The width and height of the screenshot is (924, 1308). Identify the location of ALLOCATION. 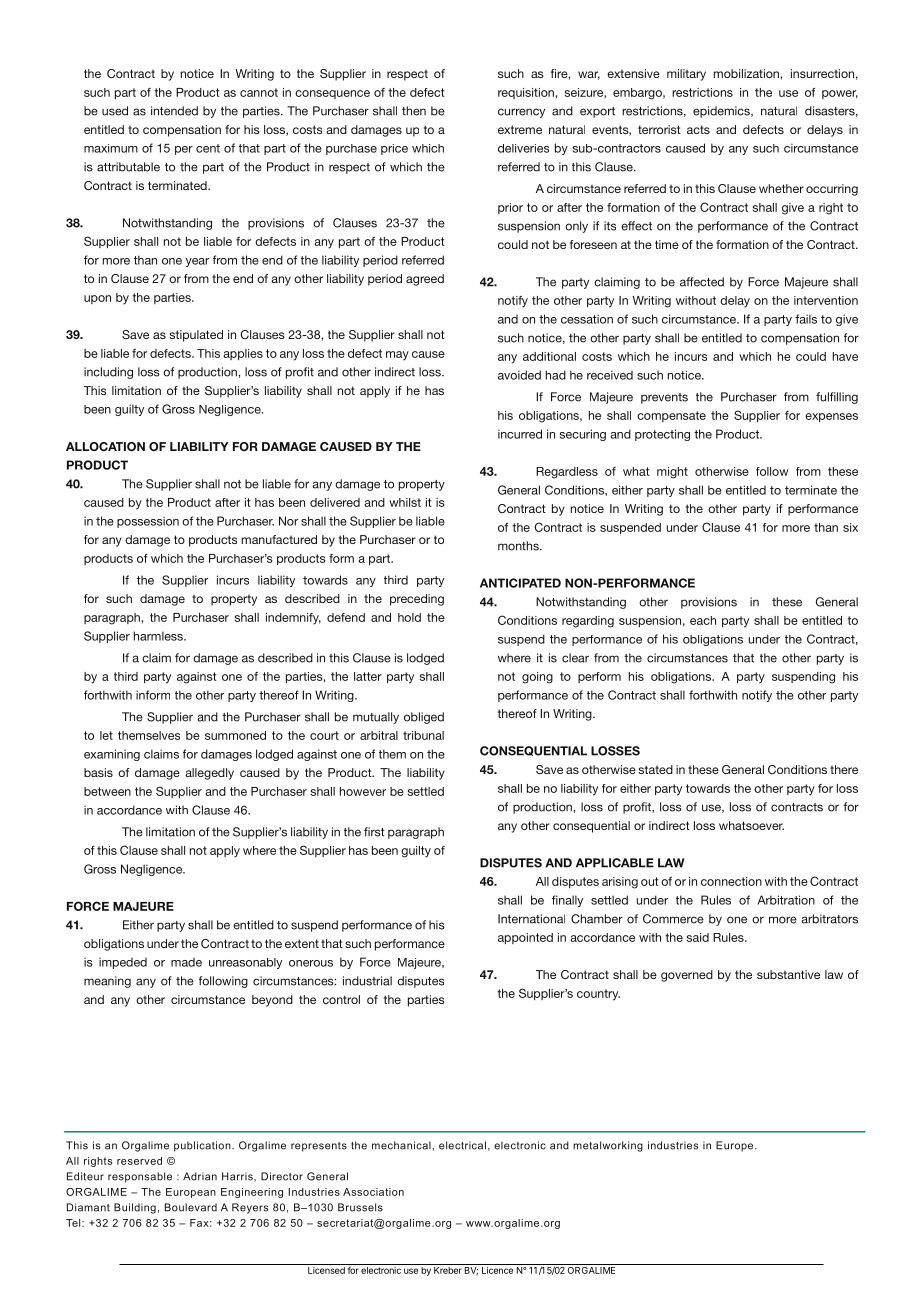
(105, 446).
